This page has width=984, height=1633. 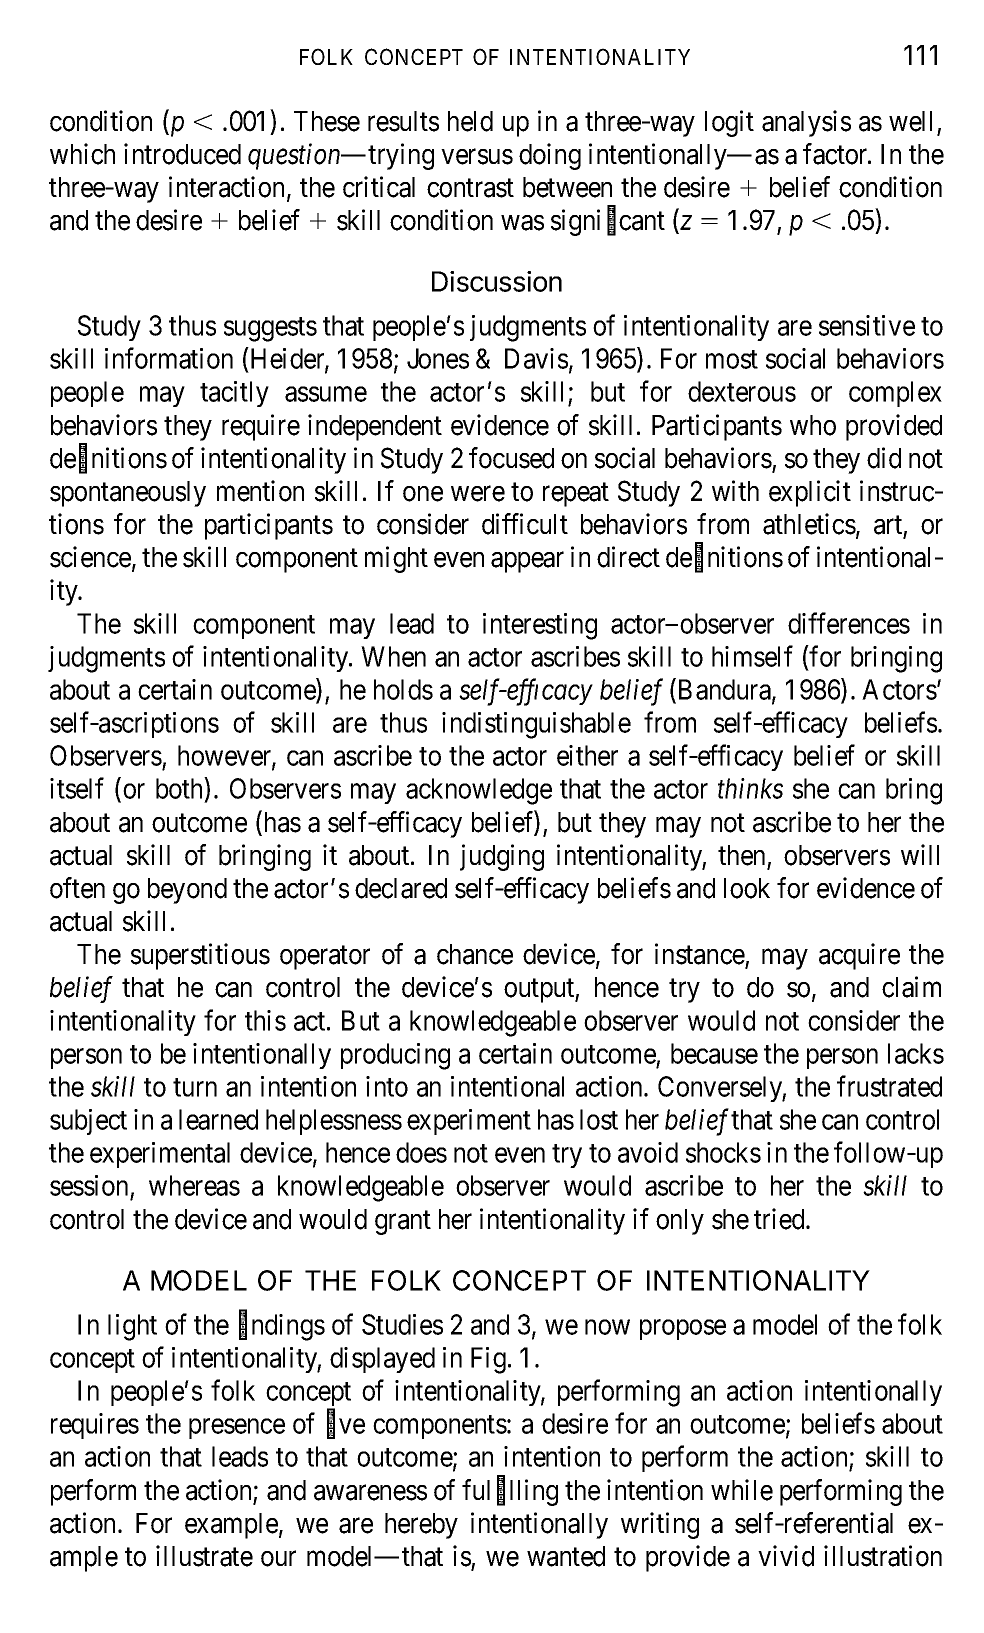 What do you see at coordinates (540, 626) in the page?
I see `interesting` at bounding box center [540, 626].
